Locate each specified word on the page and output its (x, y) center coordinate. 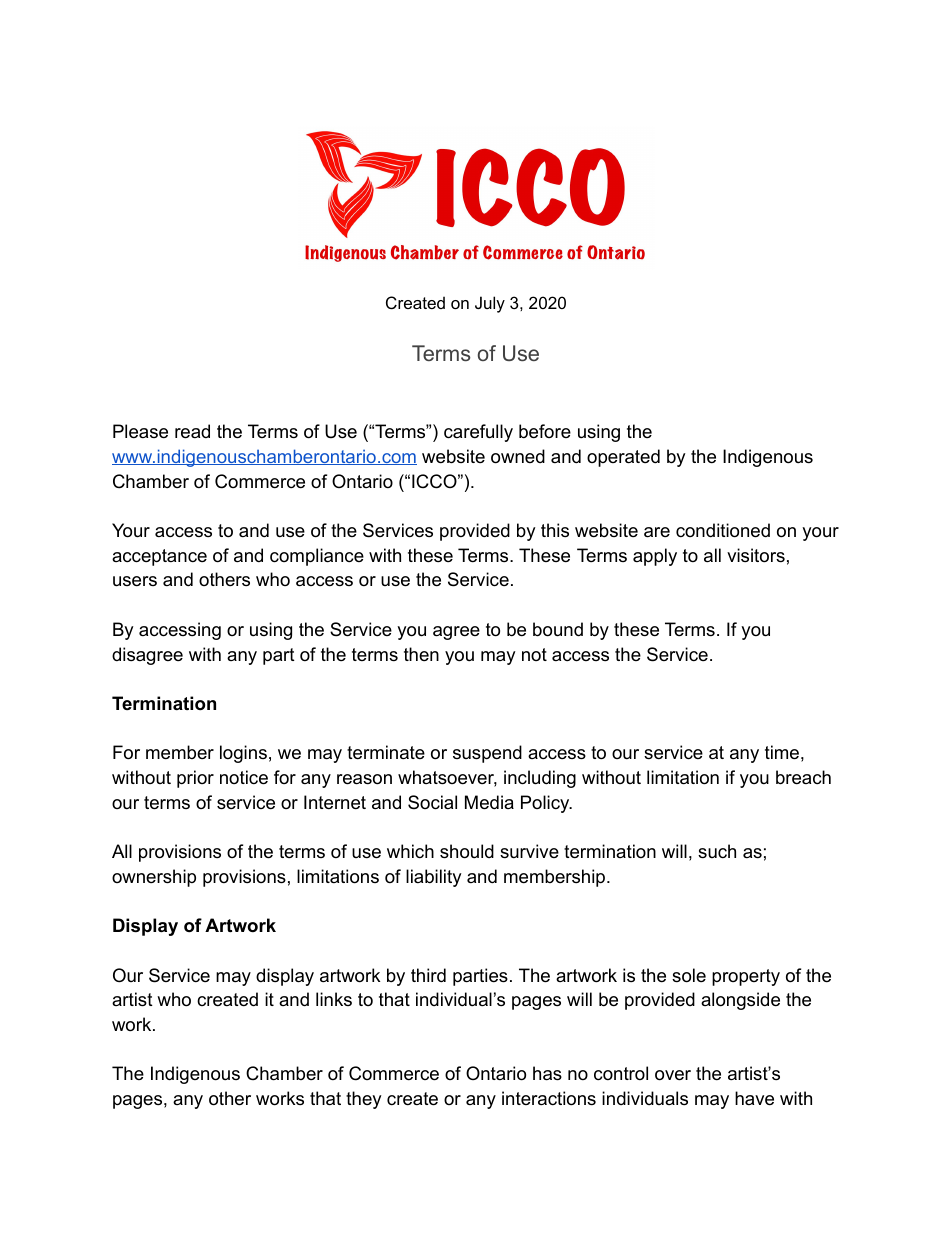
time (782, 752)
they (364, 1100)
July (490, 304)
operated (623, 458)
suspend (487, 754)
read (192, 431)
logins (243, 754)
